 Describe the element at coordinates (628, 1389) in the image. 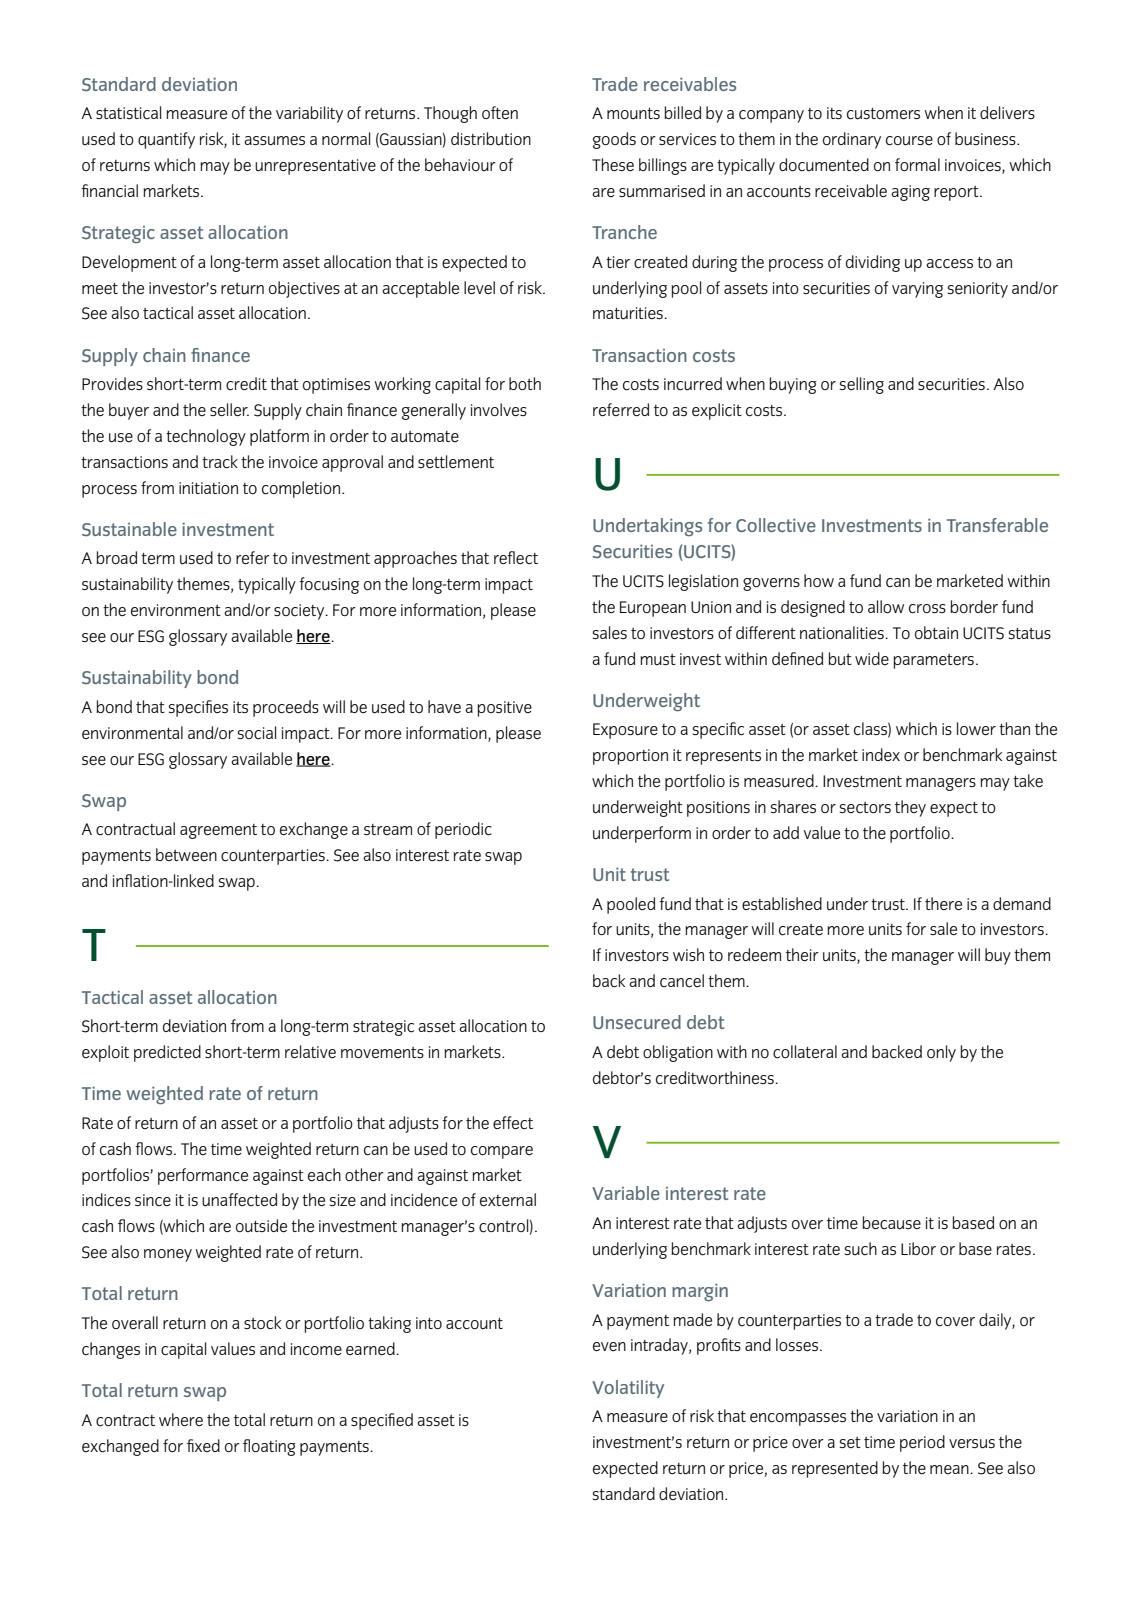

I see `Volatility` at that location.
